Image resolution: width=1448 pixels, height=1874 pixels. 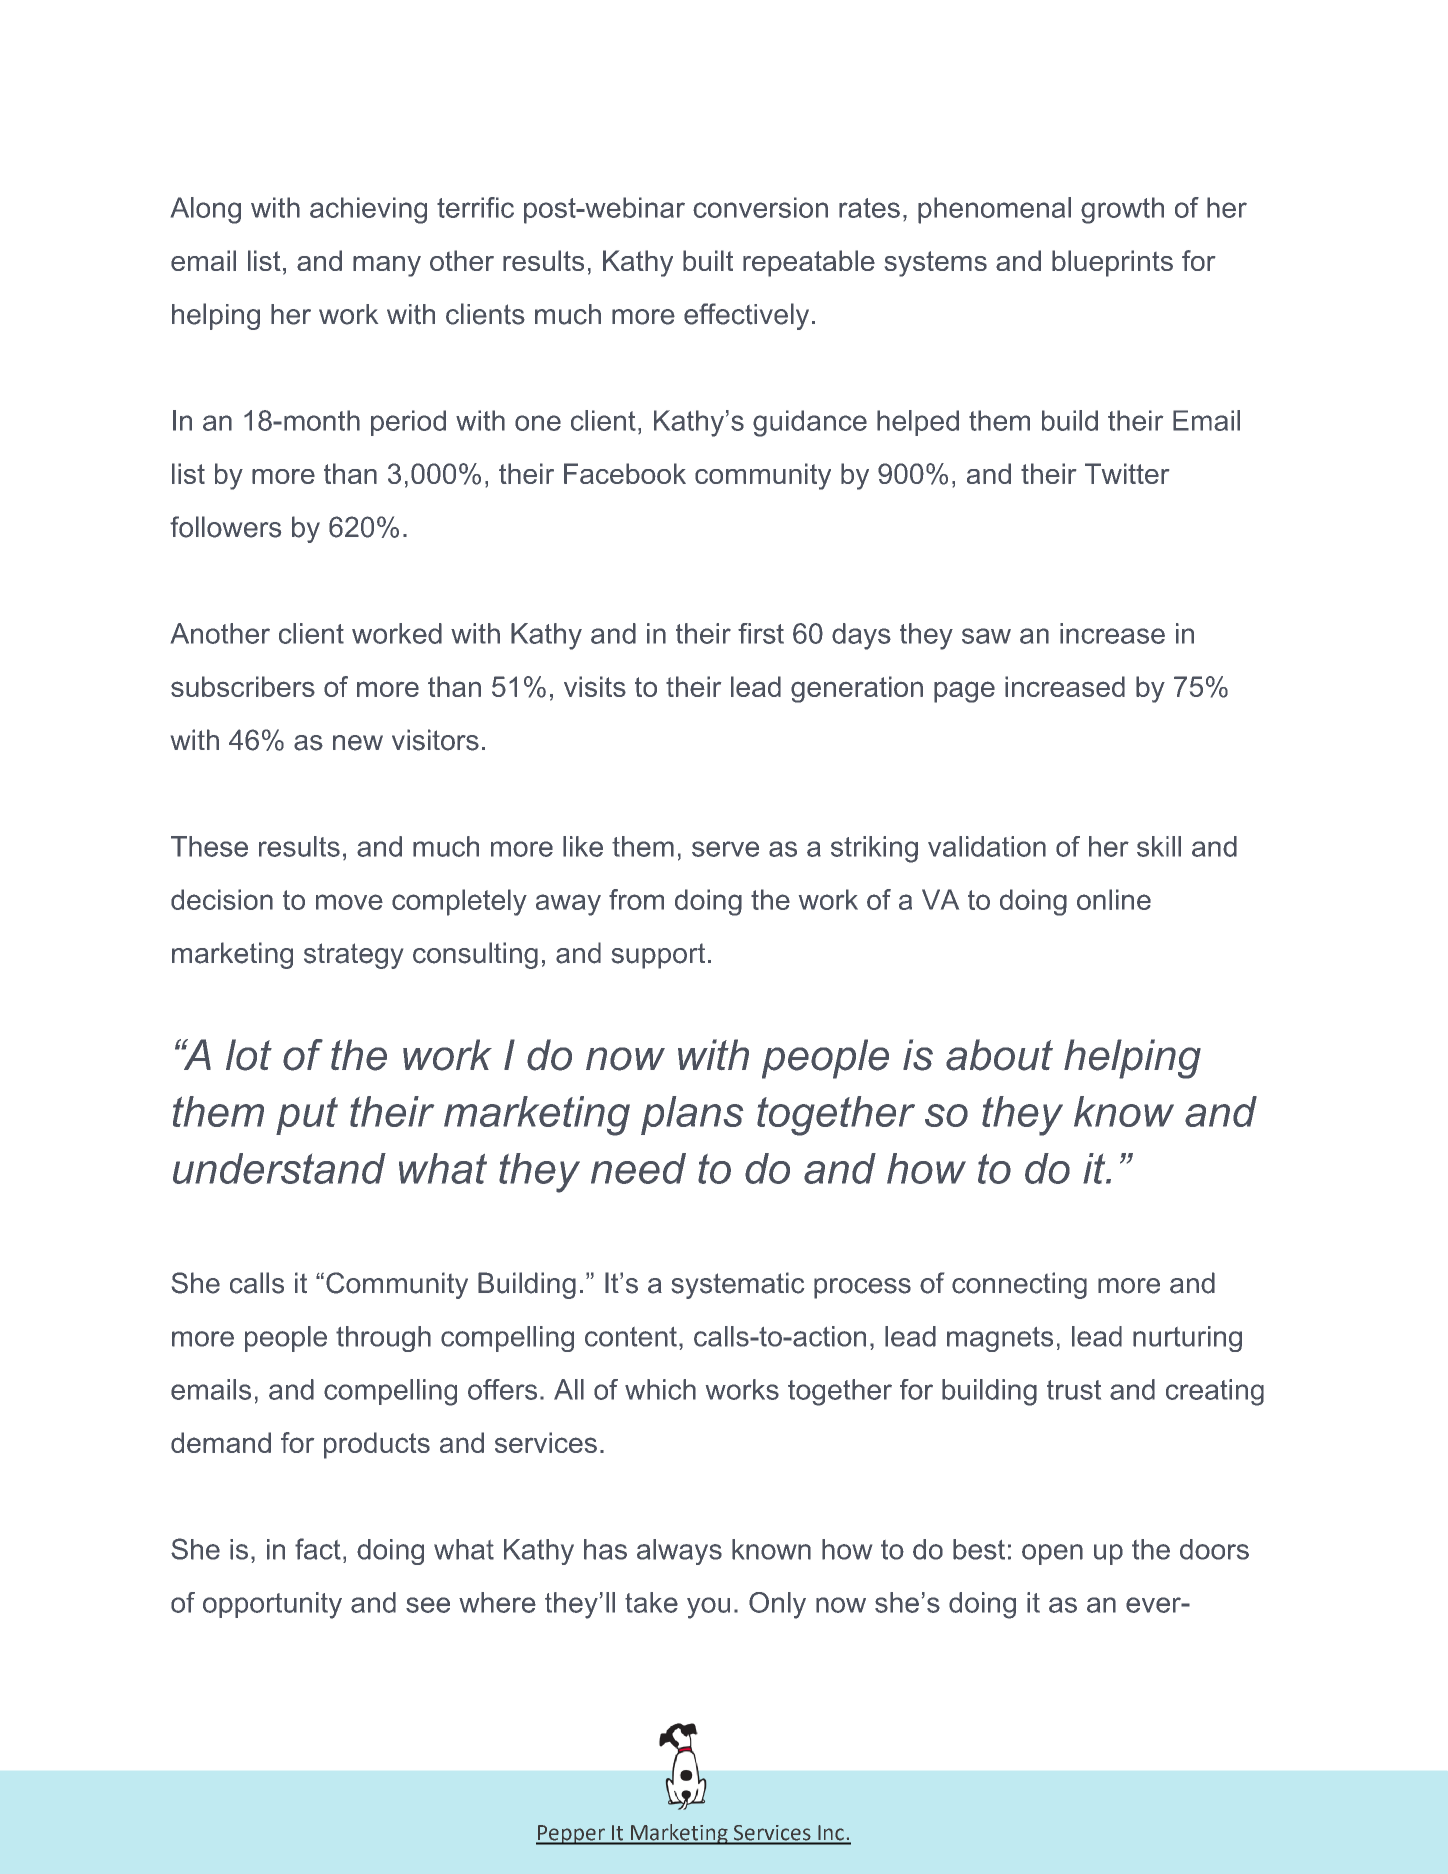 What do you see at coordinates (1052, 1554) in the screenshot?
I see `open` at bounding box center [1052, 1554].
